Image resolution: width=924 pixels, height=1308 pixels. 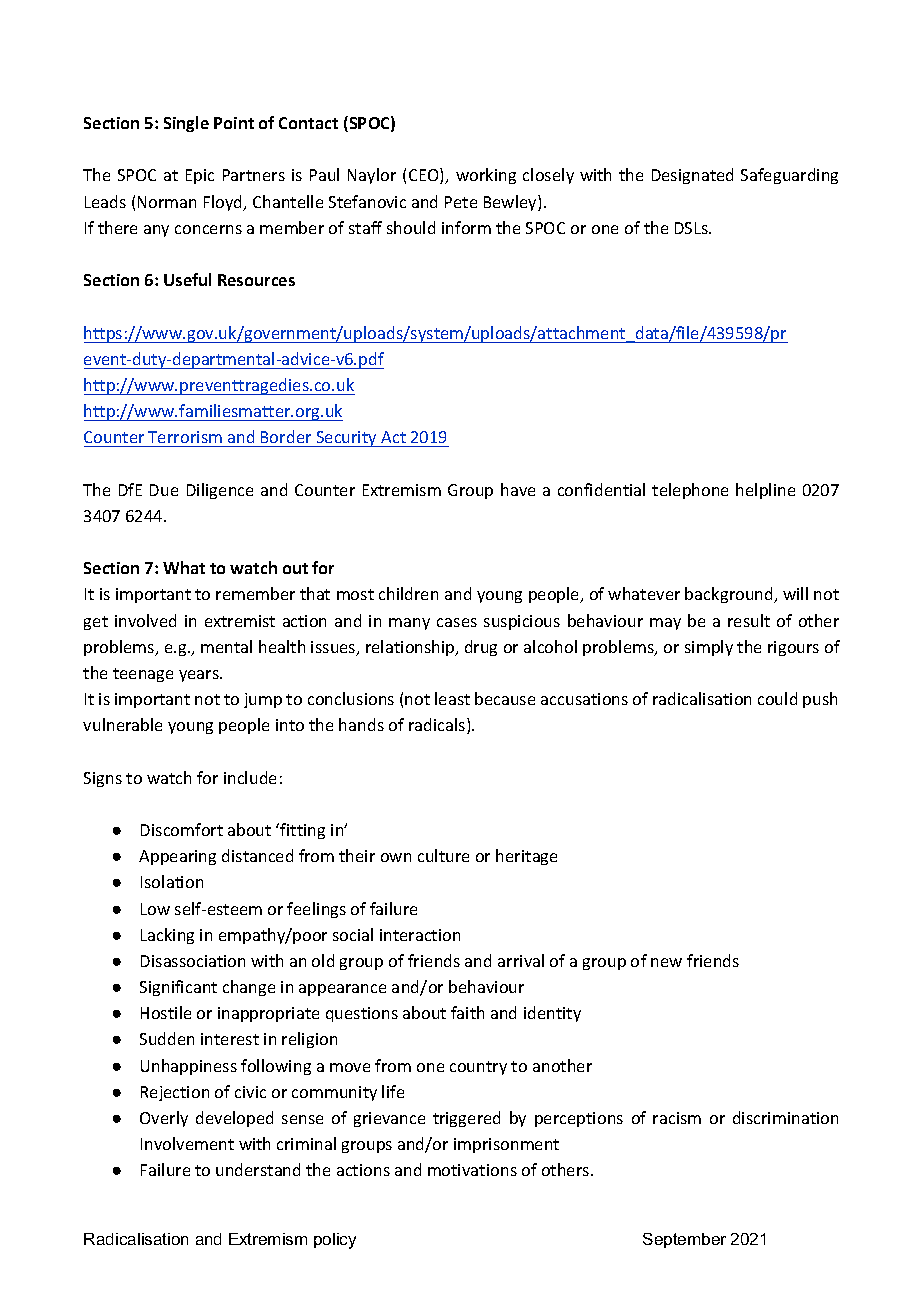 What do you see at coordinates (185, 437) in the screenshot?
I see `Terrorism` at bounding box center [185, 437].
